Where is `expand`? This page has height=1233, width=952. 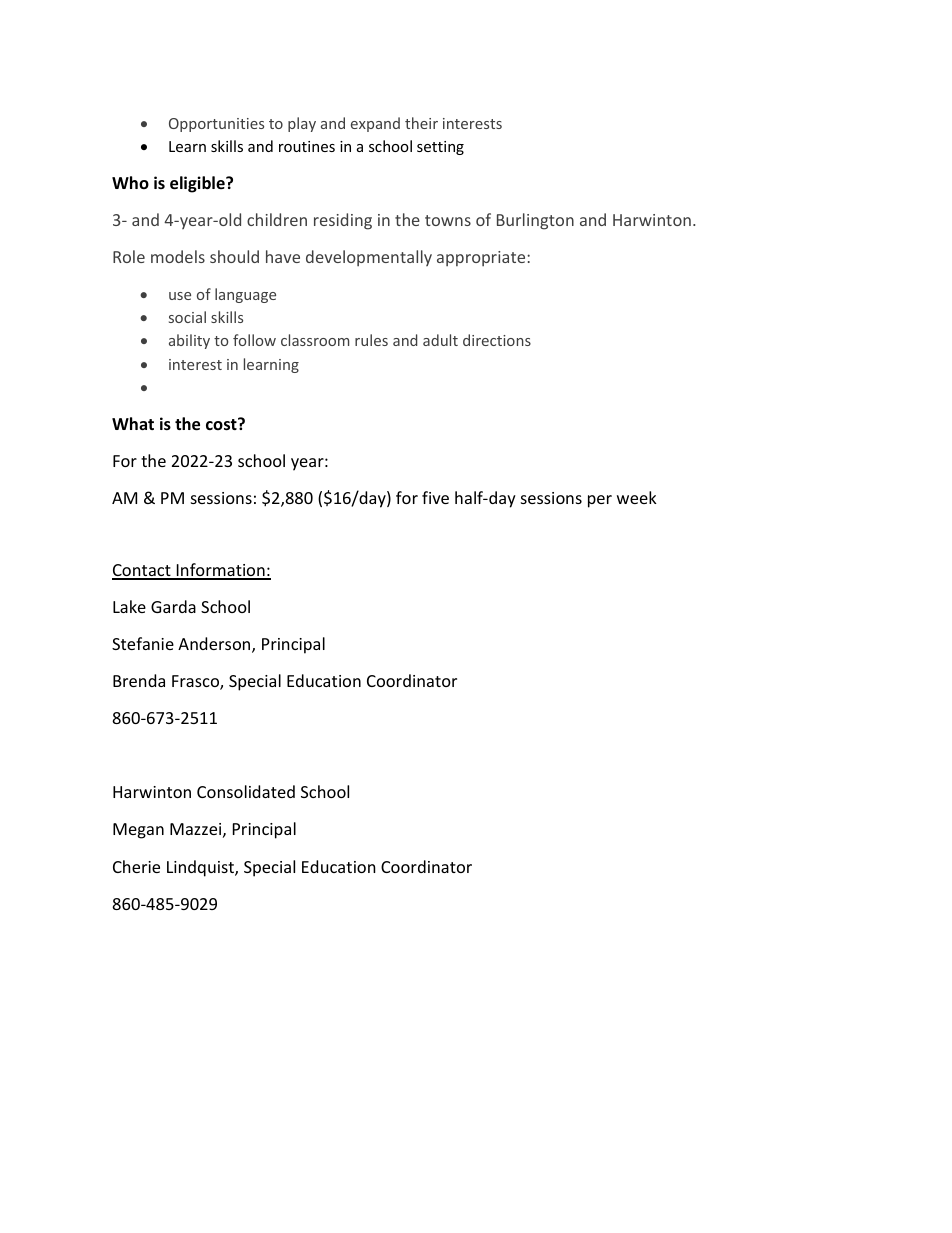
expand is located at coordinates (375, 124).
